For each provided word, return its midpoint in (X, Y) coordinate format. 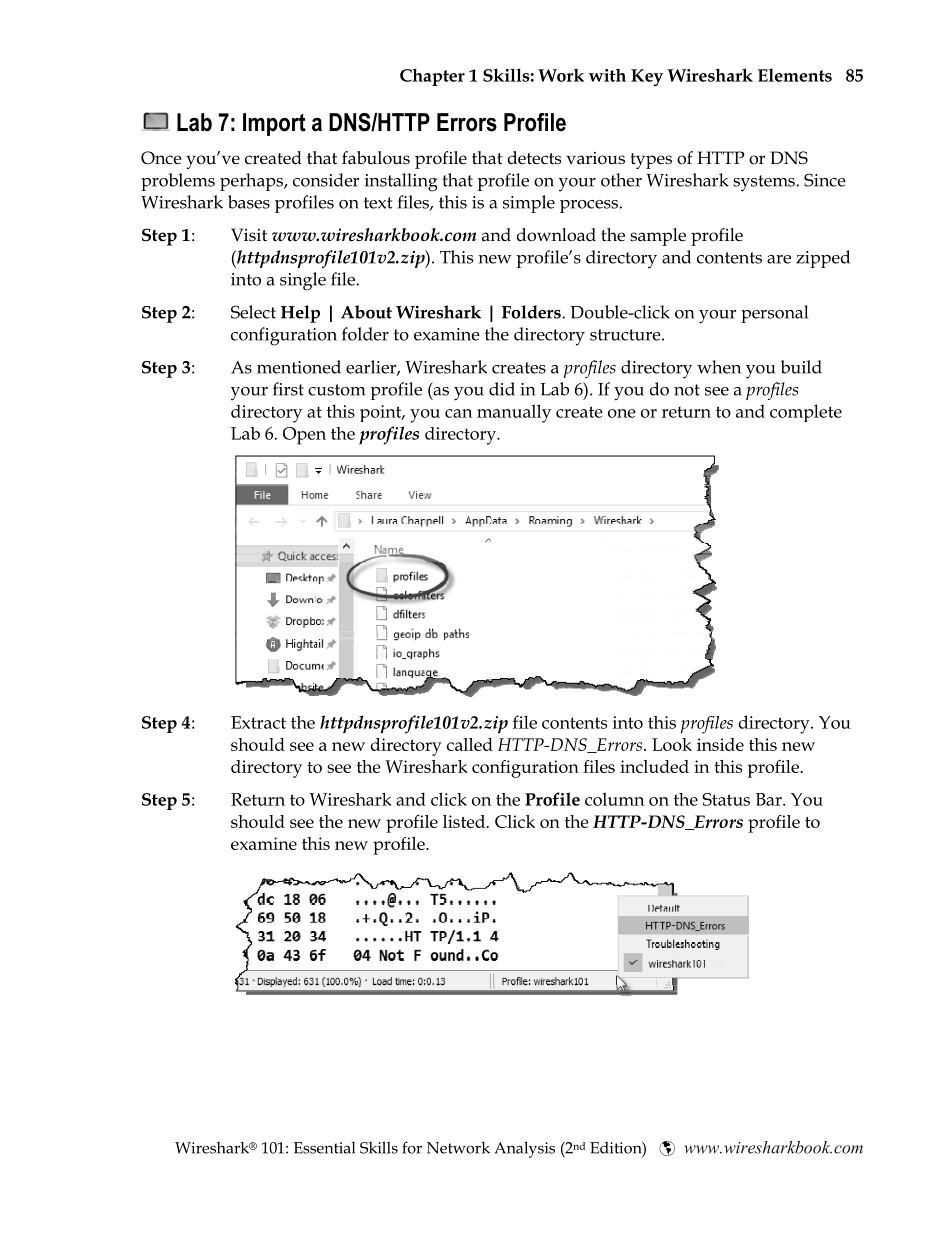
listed (465, 821)
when (719, 367)
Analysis (524, 1149)
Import (274, 124)
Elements (795, 75)
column (614, 799)
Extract (258, 722)
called (470, 744)
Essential (324, 1148)
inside (720, 744)
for (412, 1147)
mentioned (299, 367)
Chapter (432, 77)
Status (726, 799)
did (502, 389)
